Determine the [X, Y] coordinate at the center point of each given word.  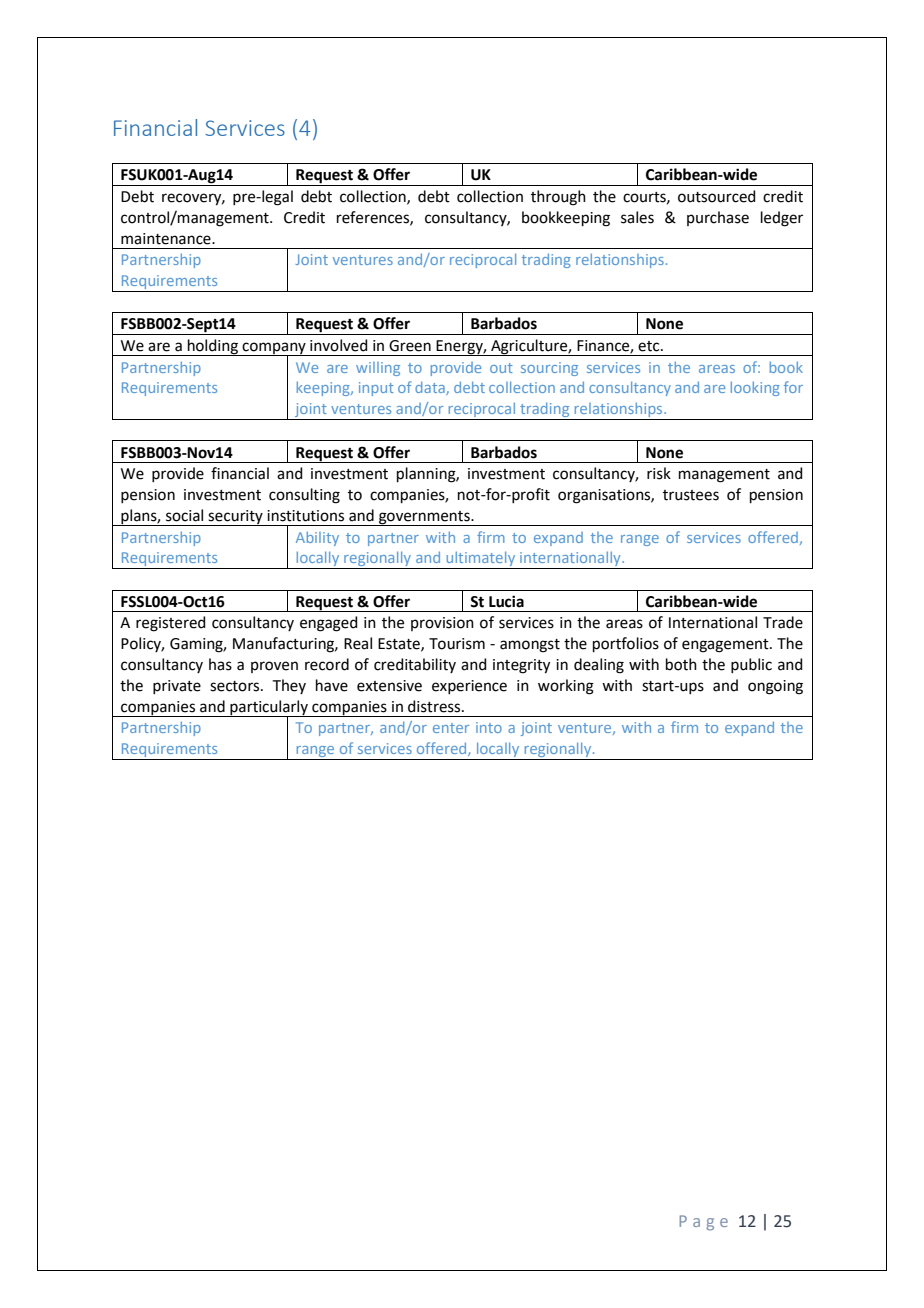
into [489, 727]
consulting [304, 496]
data [431, 388]
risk [659, 473]
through [558, 198]
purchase [718, 218]
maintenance [167, 239]
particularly [269, 708]
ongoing [775, 687]
